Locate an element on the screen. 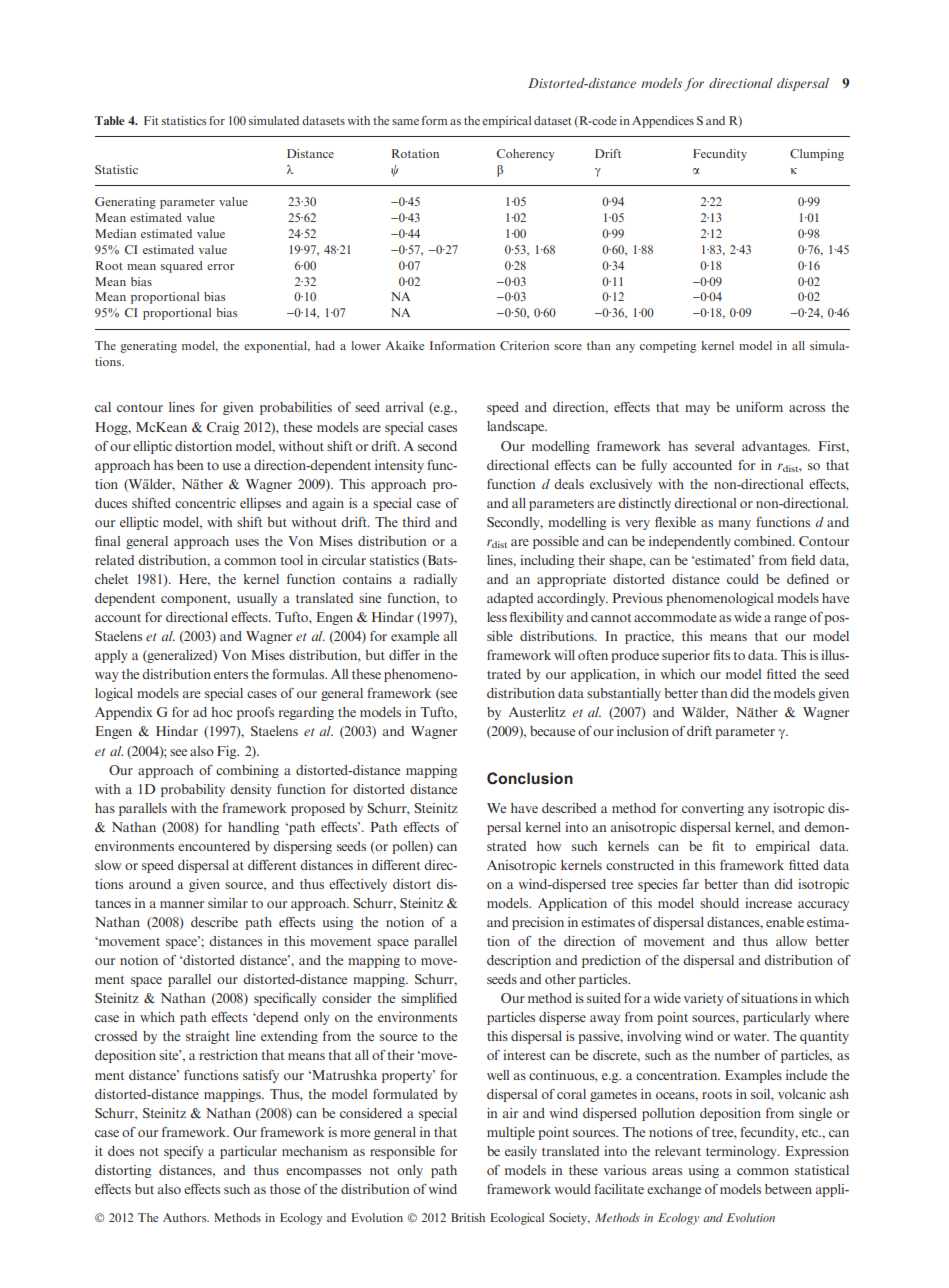  landscape is located at coordinates (517, 427).
